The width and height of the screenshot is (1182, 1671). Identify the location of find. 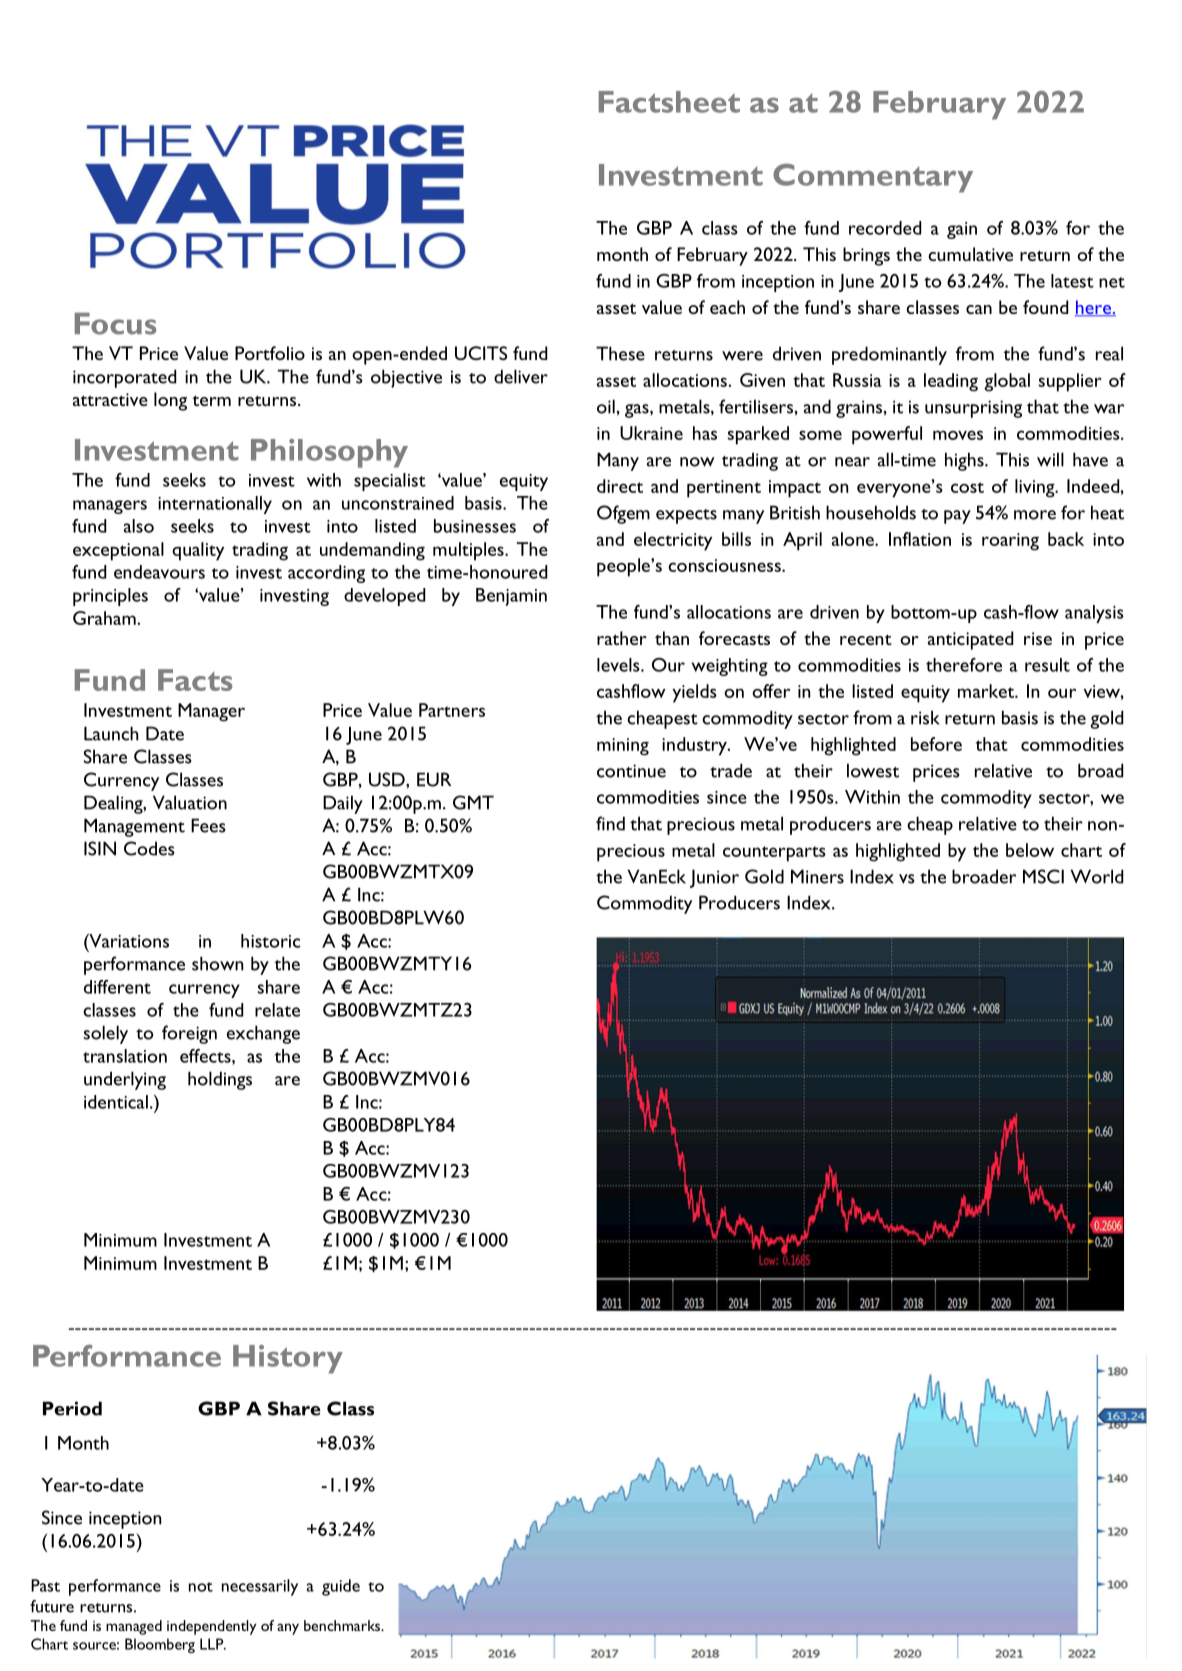
(610, 823).
